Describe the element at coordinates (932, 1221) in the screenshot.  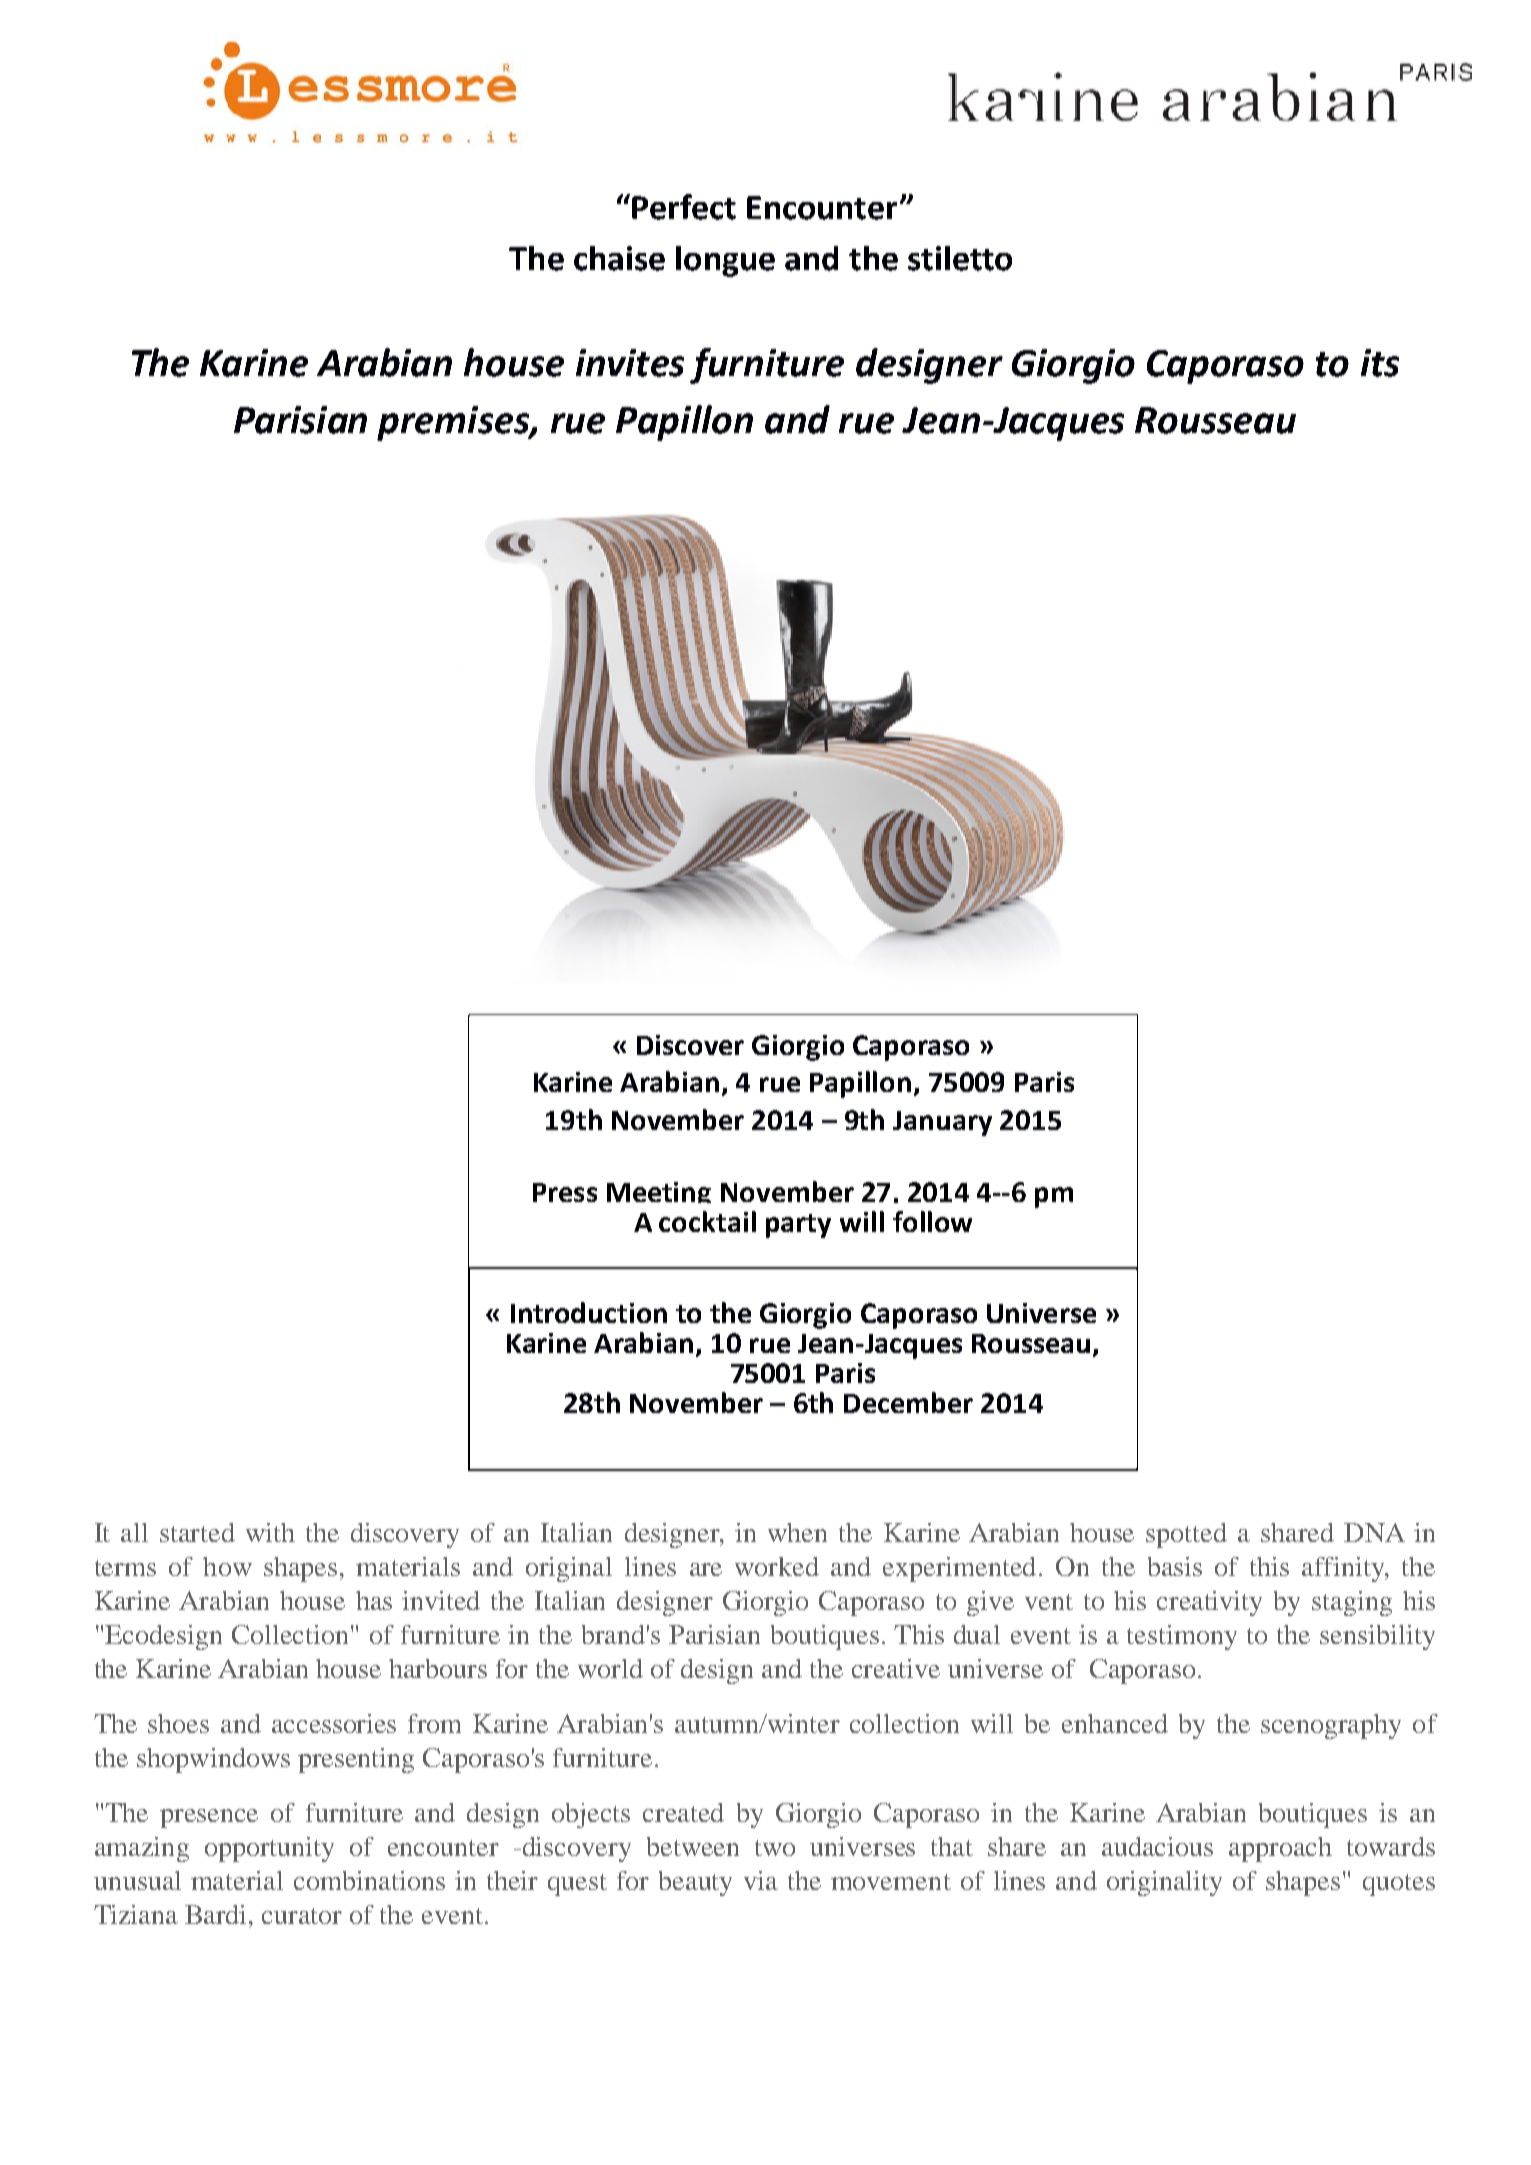
I see `follow` at that location.
